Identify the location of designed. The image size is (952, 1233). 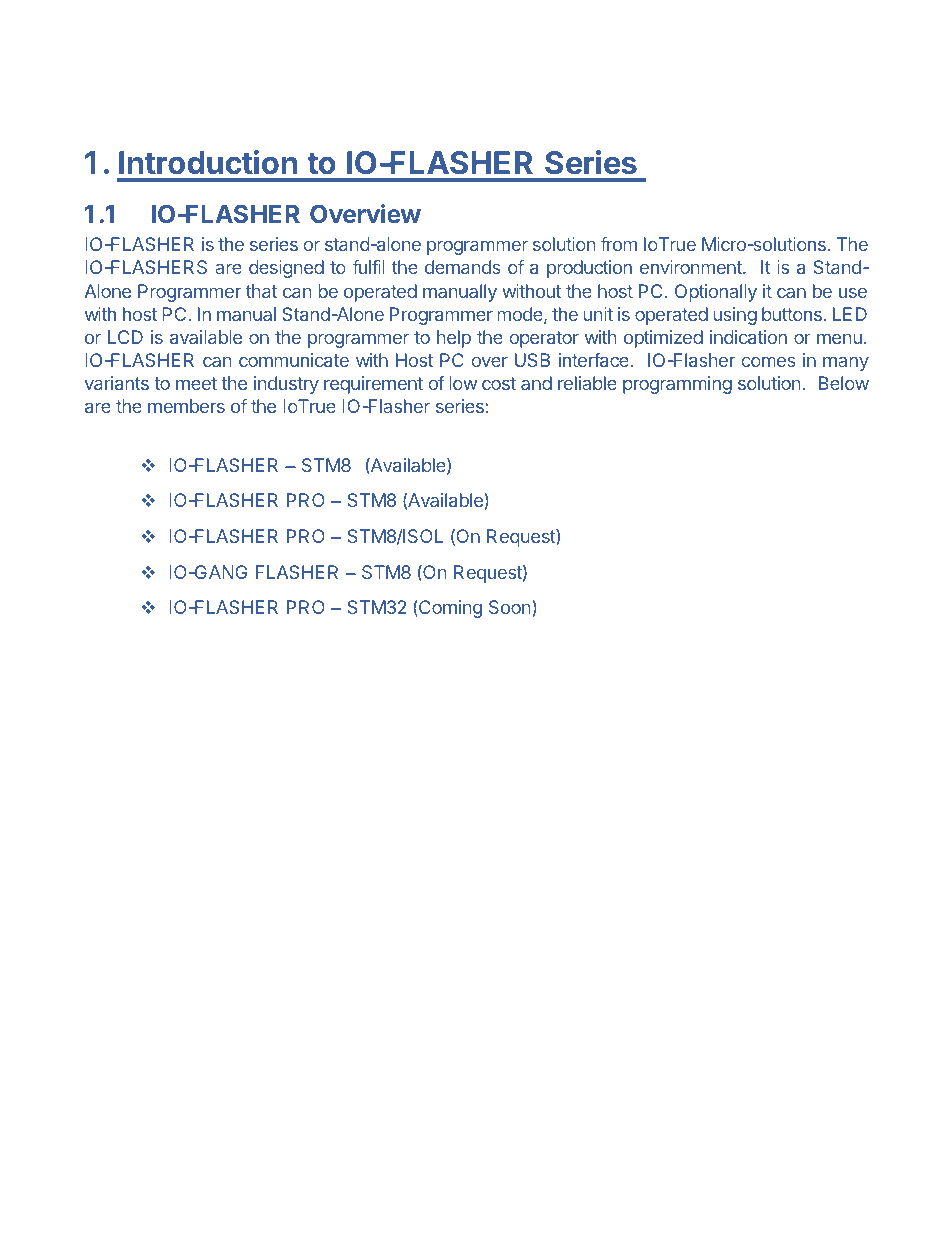
(286, 269).
